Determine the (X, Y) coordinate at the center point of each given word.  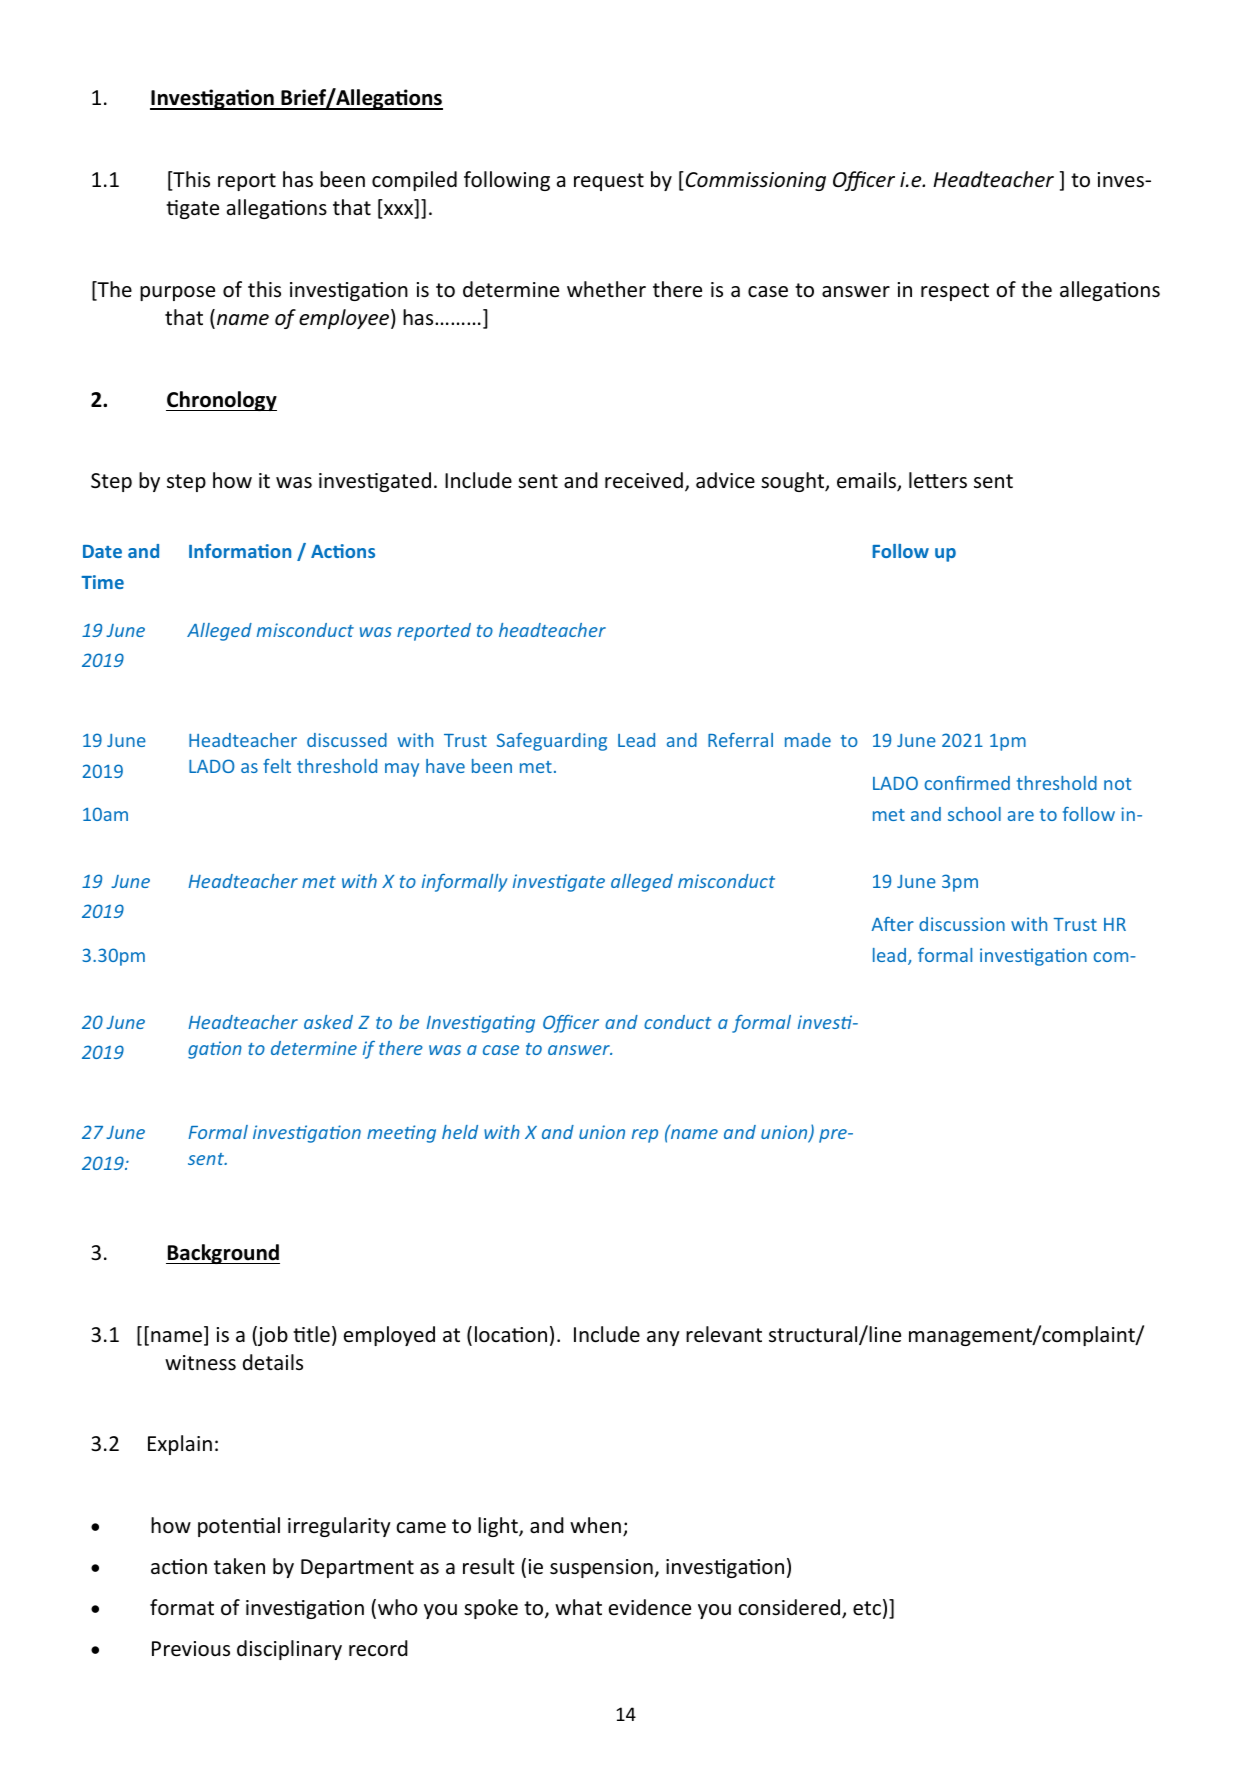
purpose (177, 293)
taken (239, 1566)
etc (867, 1608)
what (578, 1607)
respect (955, 292)
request (609, 182)
